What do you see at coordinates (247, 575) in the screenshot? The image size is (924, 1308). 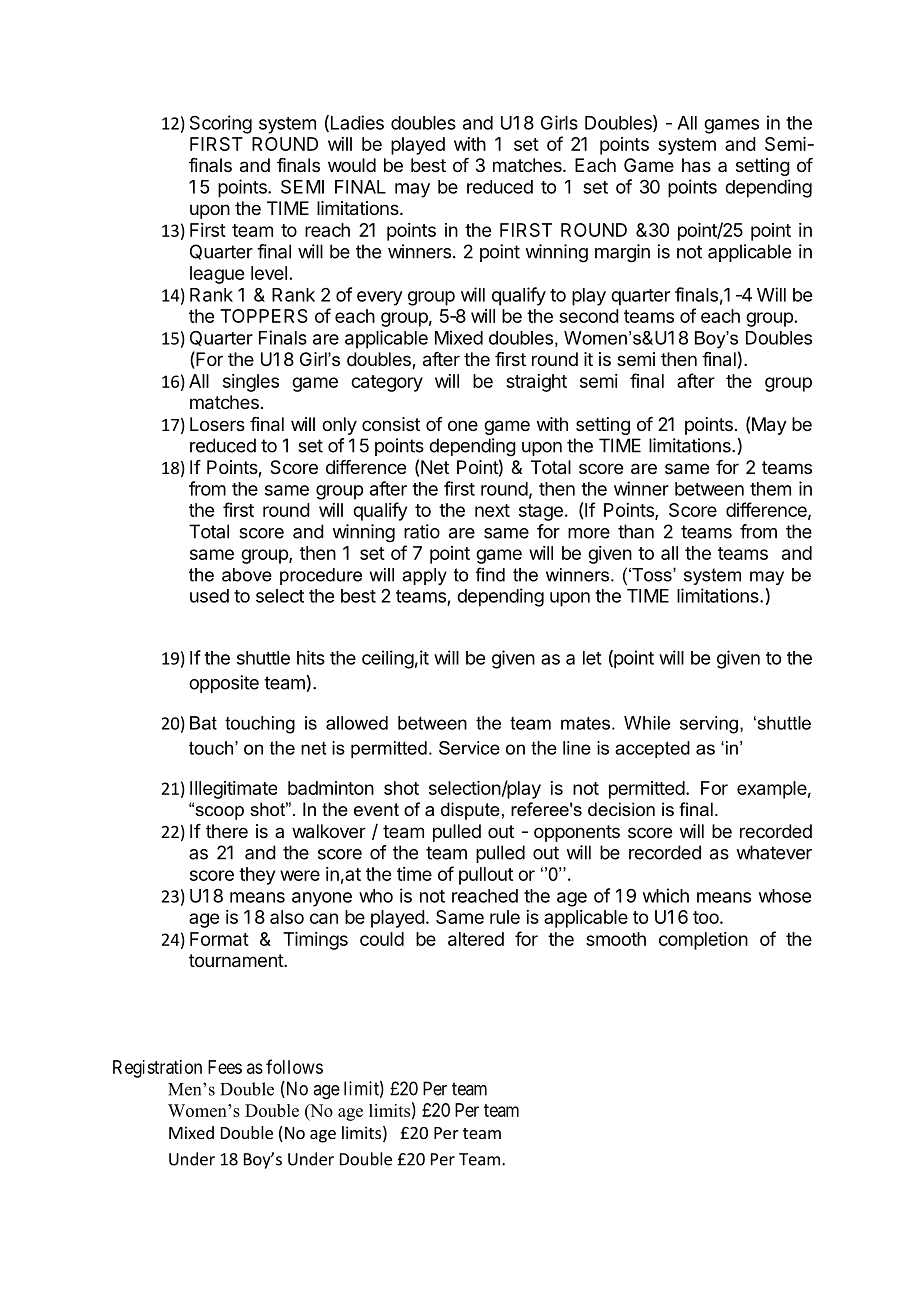 I see `above` at bounding box center [247, 575].
